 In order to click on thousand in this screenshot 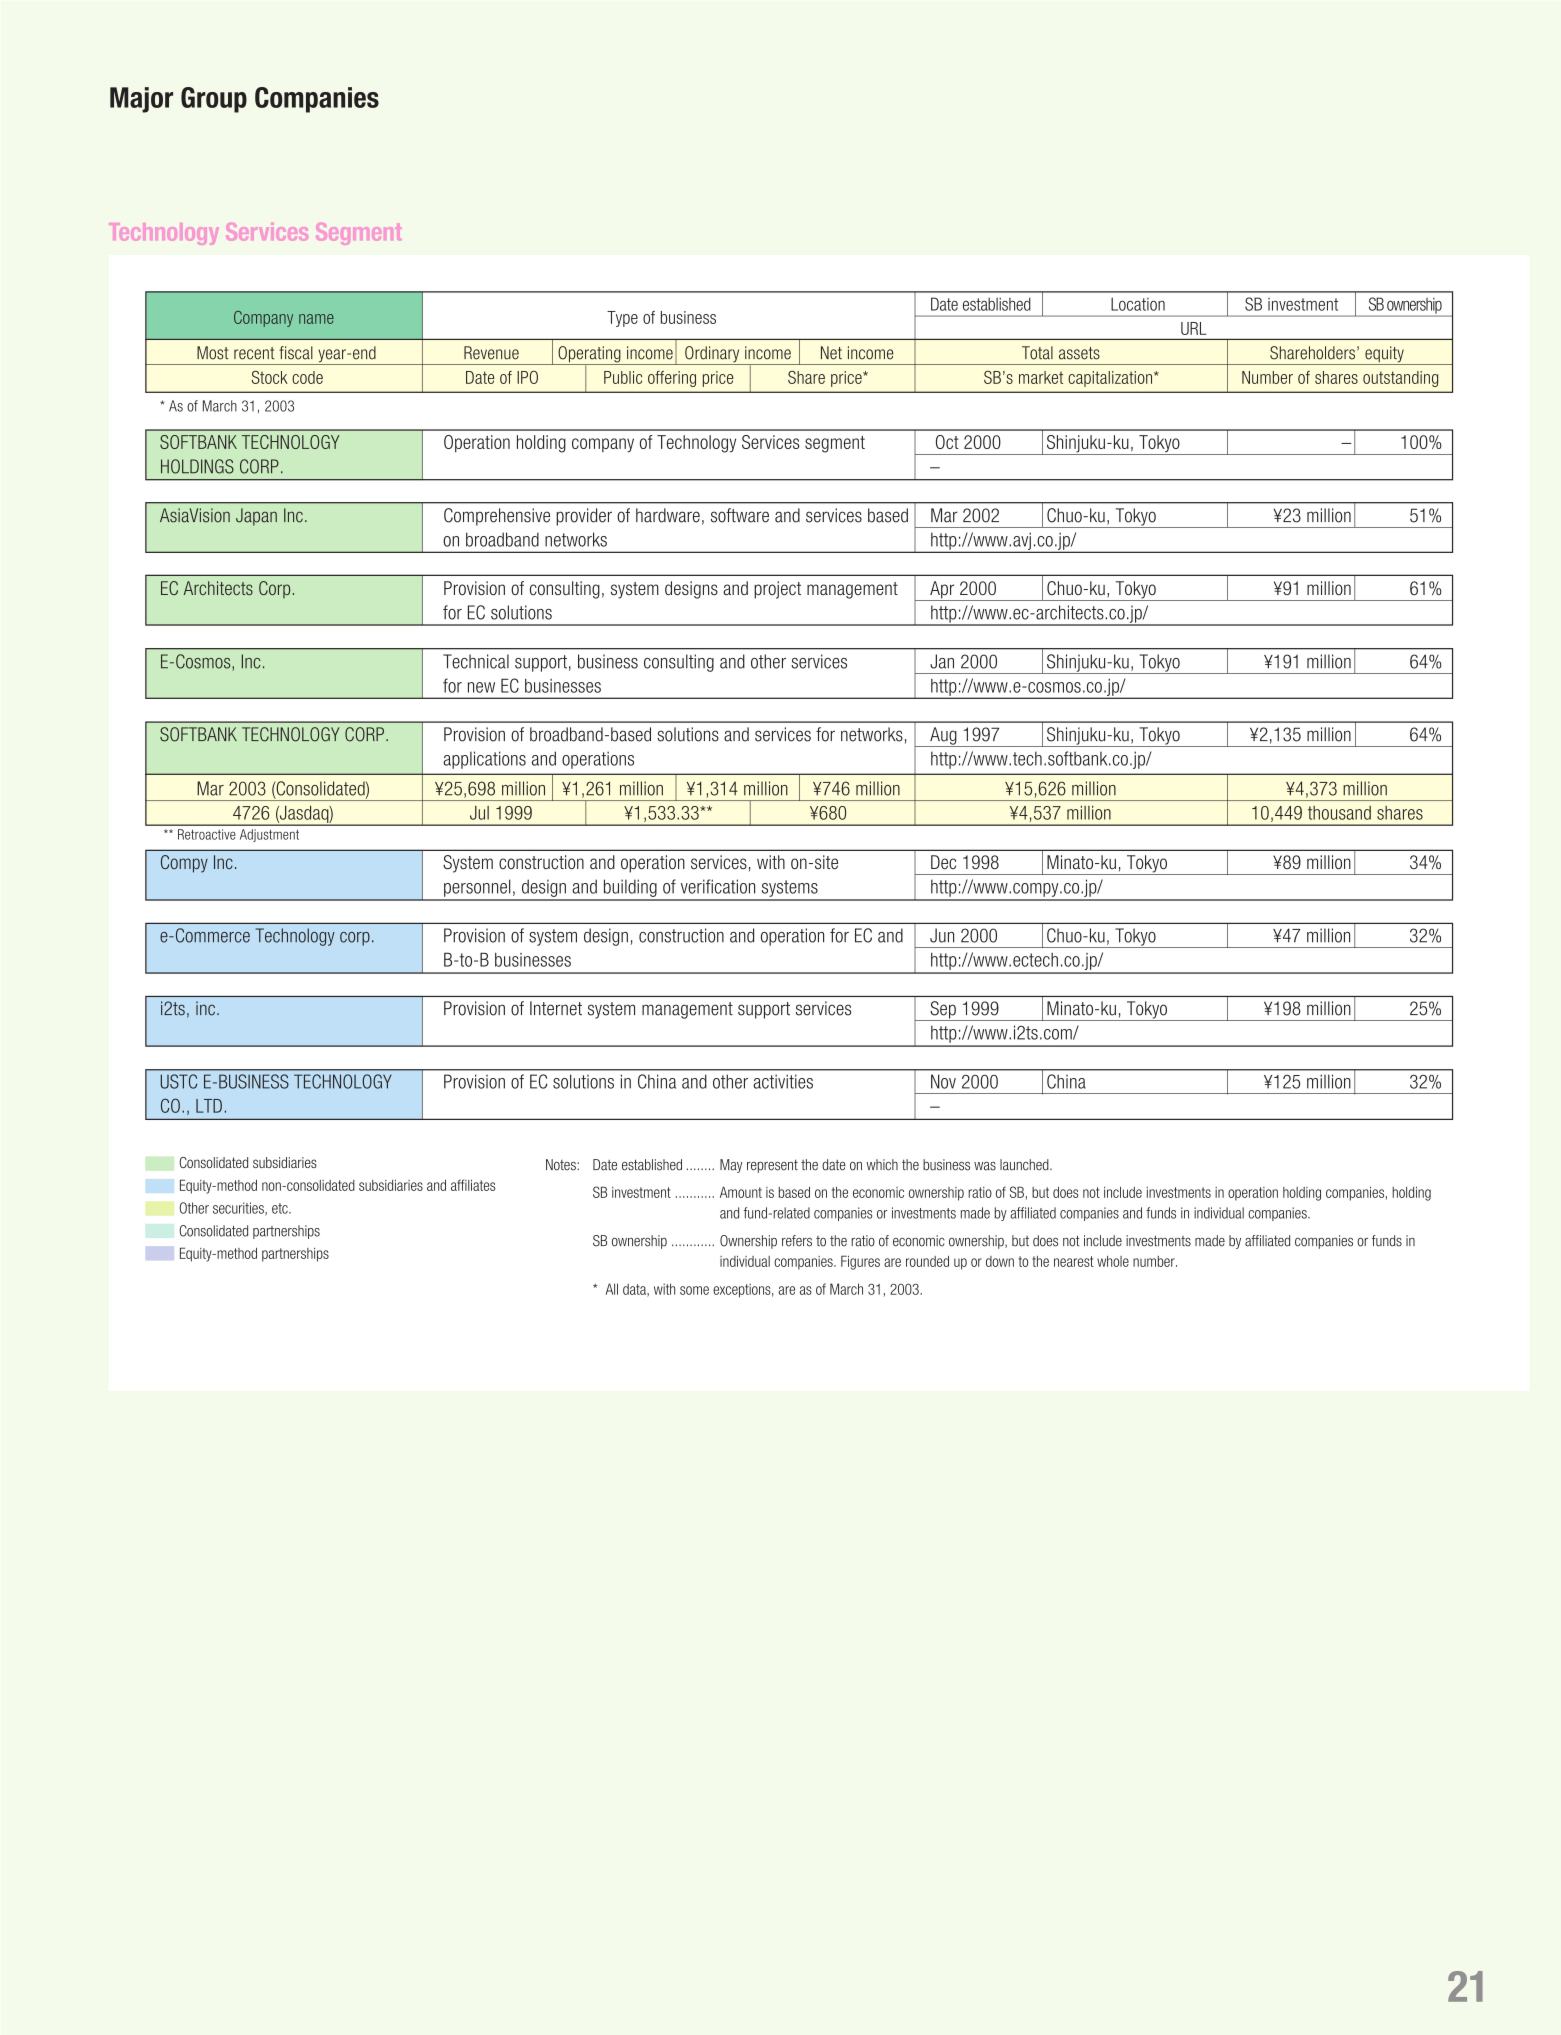, I will do `click(1339, 813)`.
